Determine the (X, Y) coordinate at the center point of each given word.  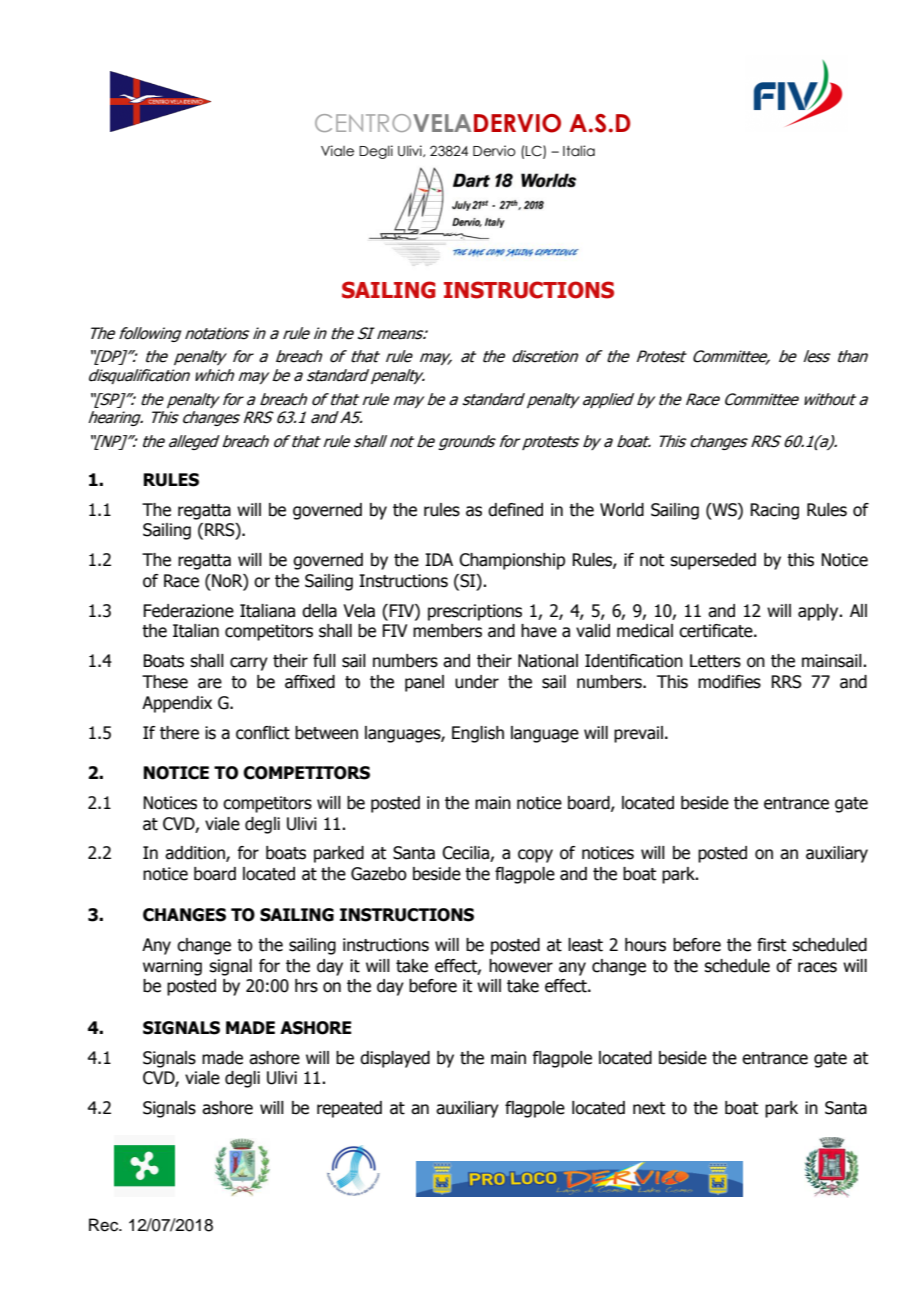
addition (196, 854)
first (771, 945)
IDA (439, 559)
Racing (774, 511)
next (649, 1108)
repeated (349, 1109)
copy (535, 856)
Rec (105, 1225)
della (319, 611)
